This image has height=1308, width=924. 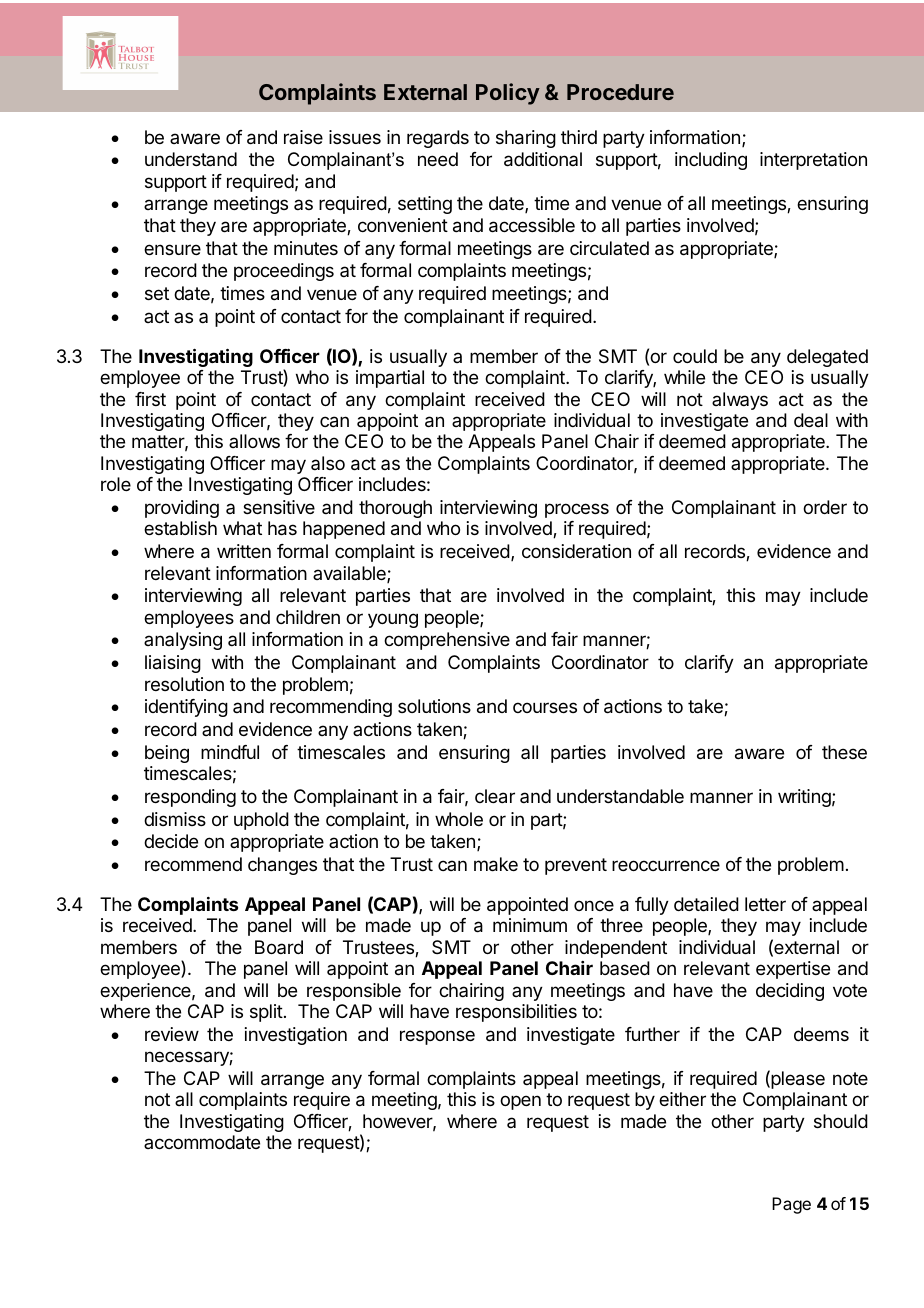 I want to click on review, so click(x=172, y=1034).
